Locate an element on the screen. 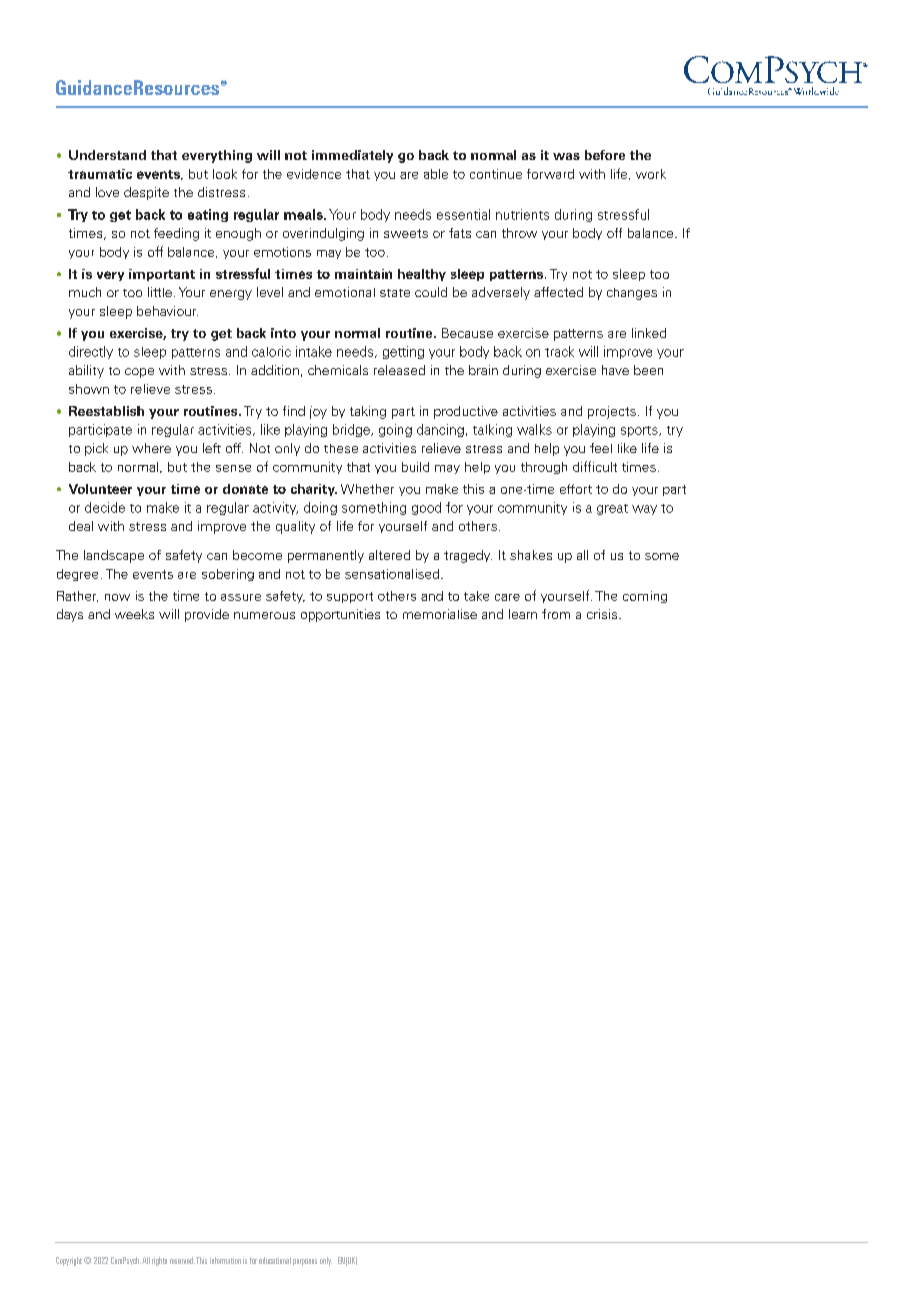 The image size is (924, 1308). weeks is located at coordinates (134, 614).
